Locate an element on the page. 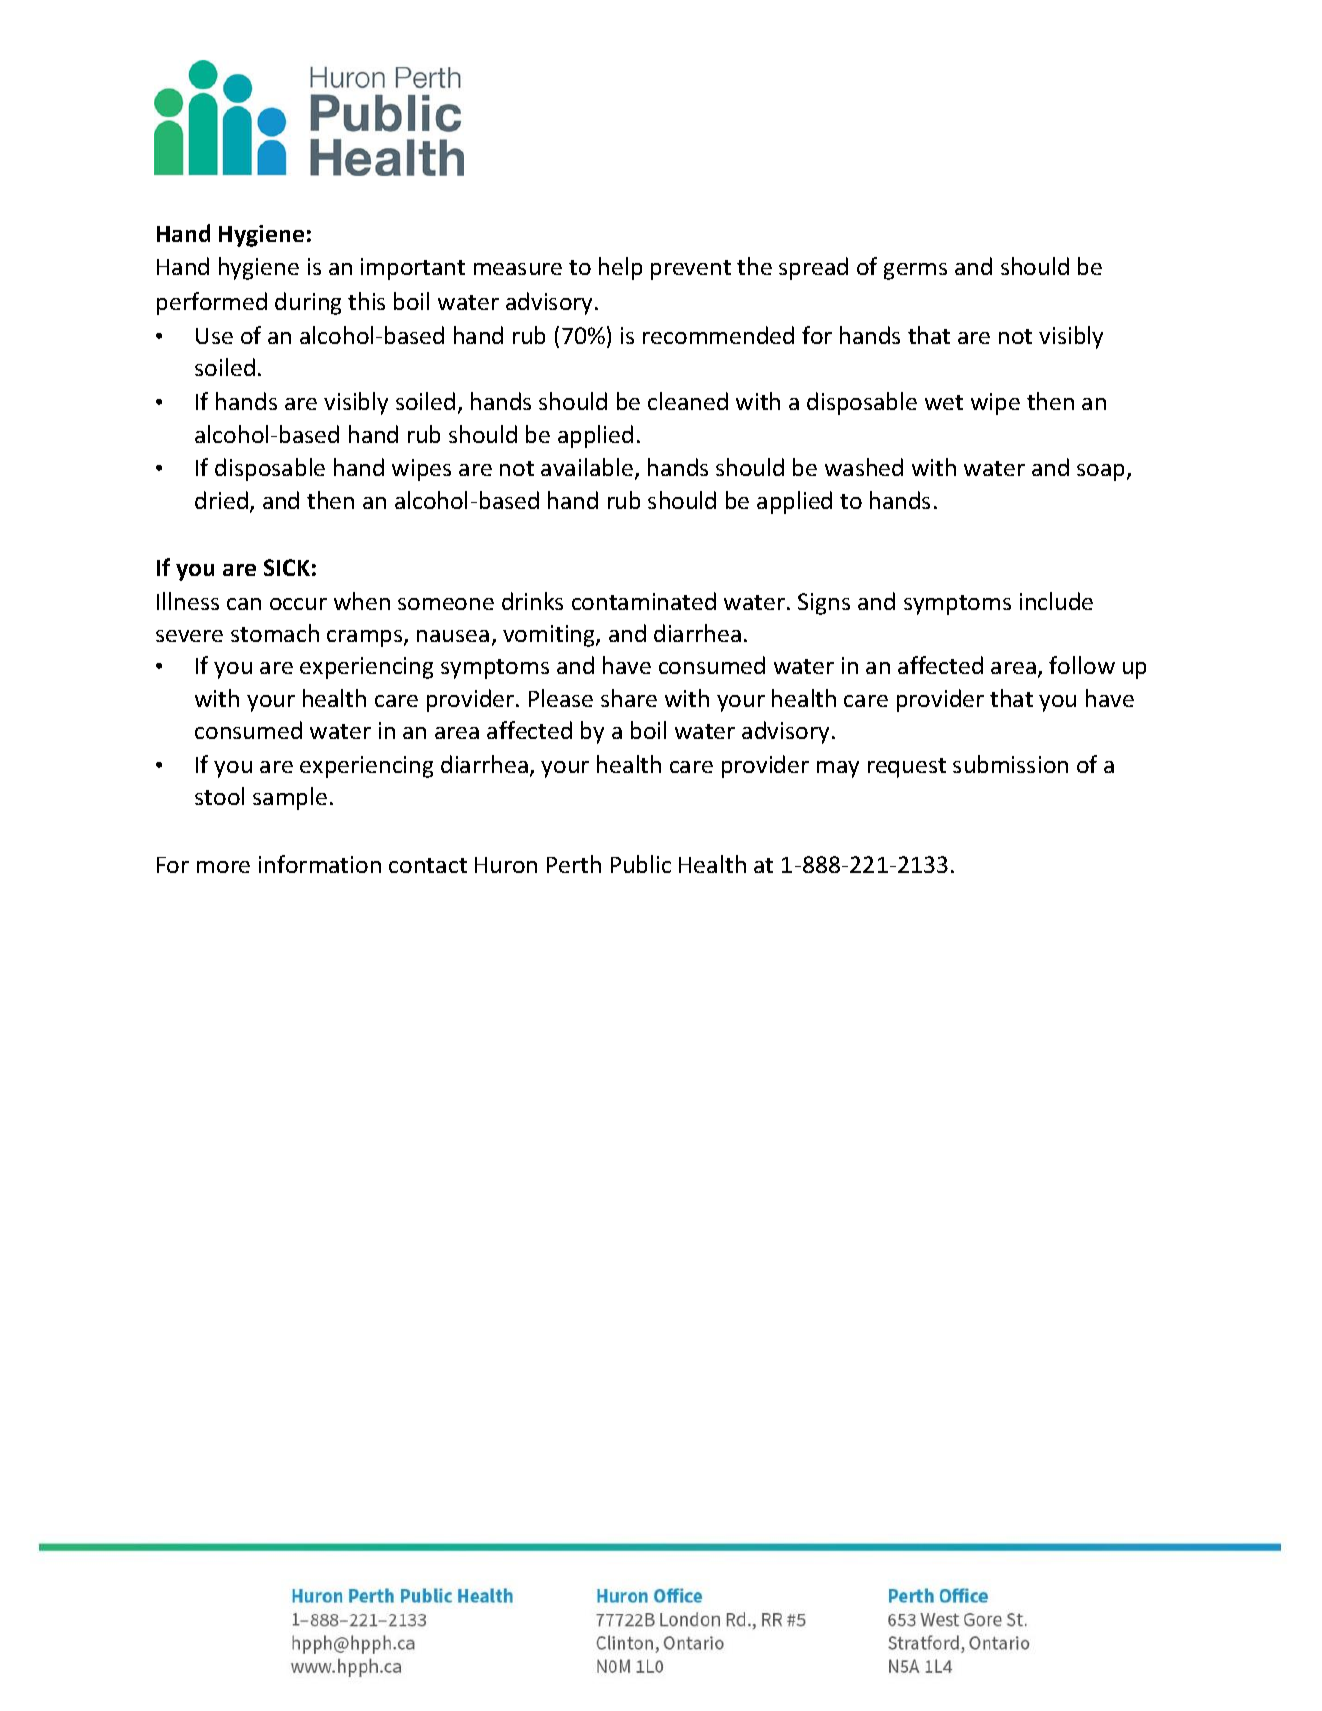 This document has height=1711, width=1322. contaminated is located at coordinates (644, 601).
